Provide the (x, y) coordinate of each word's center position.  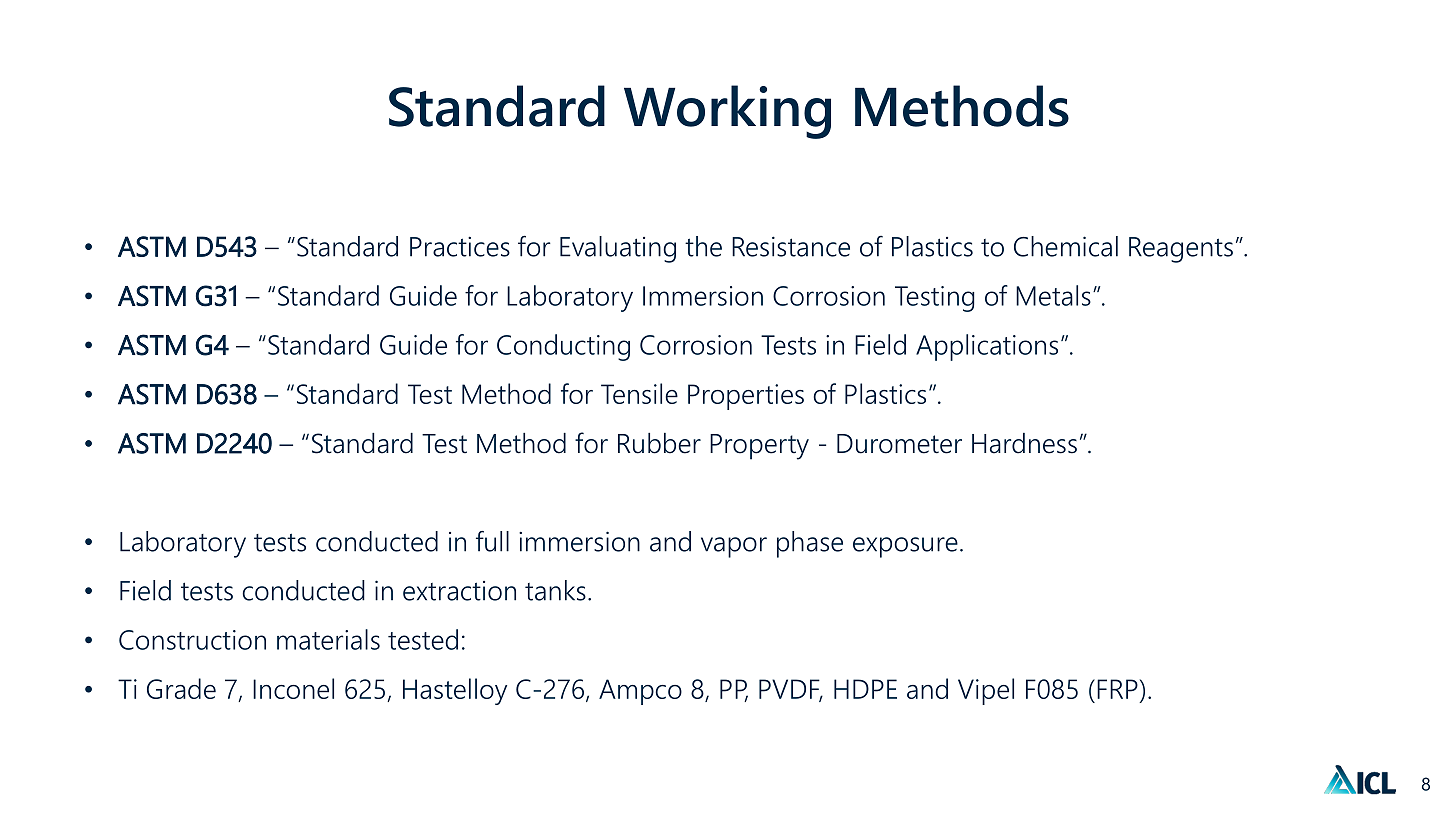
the (703, 246)
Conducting (563, 347)
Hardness (1024, 443)
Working (727, 112)
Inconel (293, 688)
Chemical (1066, 246)
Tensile (639, 393)
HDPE (865, 689)
